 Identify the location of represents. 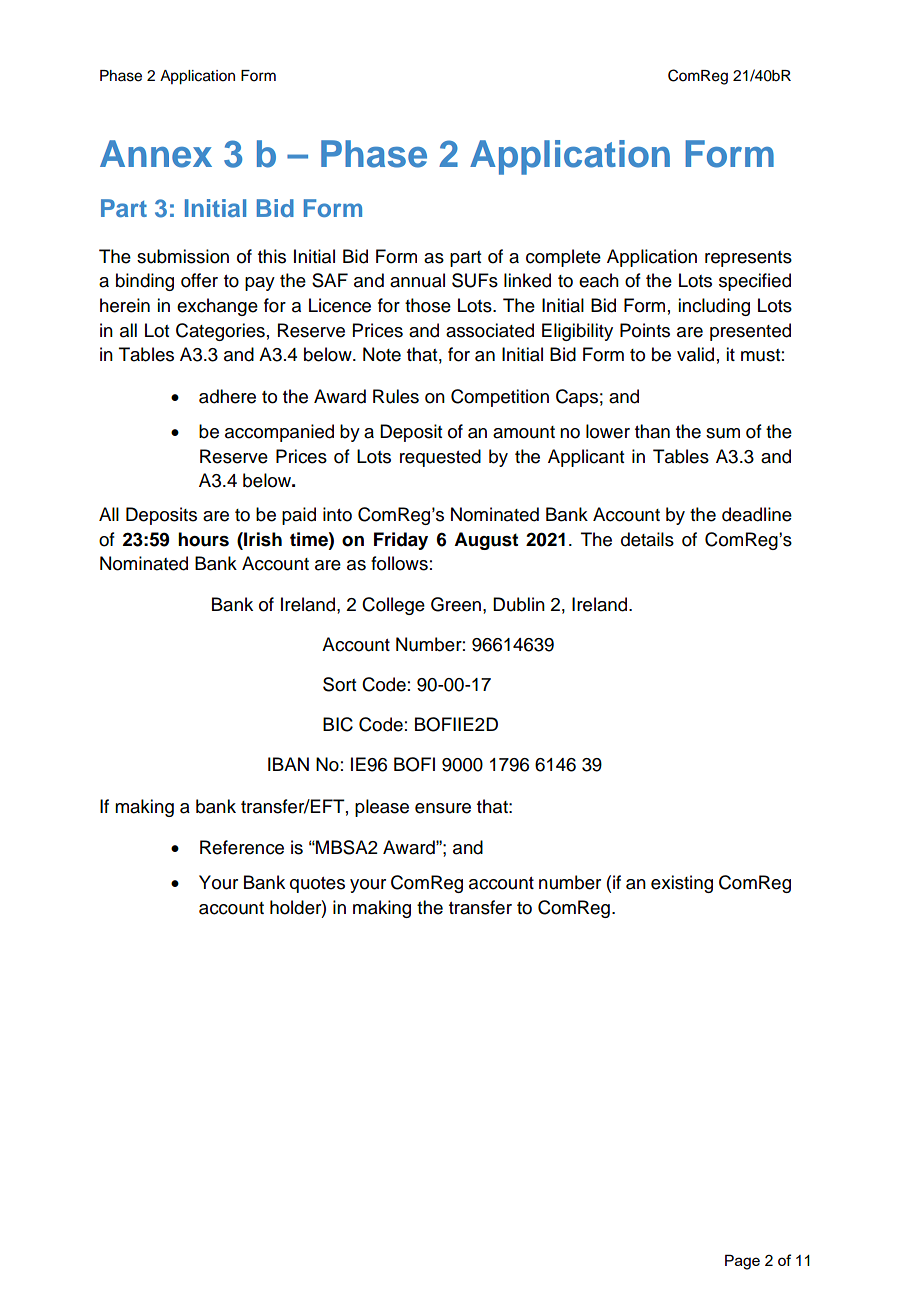
(748, 259).
